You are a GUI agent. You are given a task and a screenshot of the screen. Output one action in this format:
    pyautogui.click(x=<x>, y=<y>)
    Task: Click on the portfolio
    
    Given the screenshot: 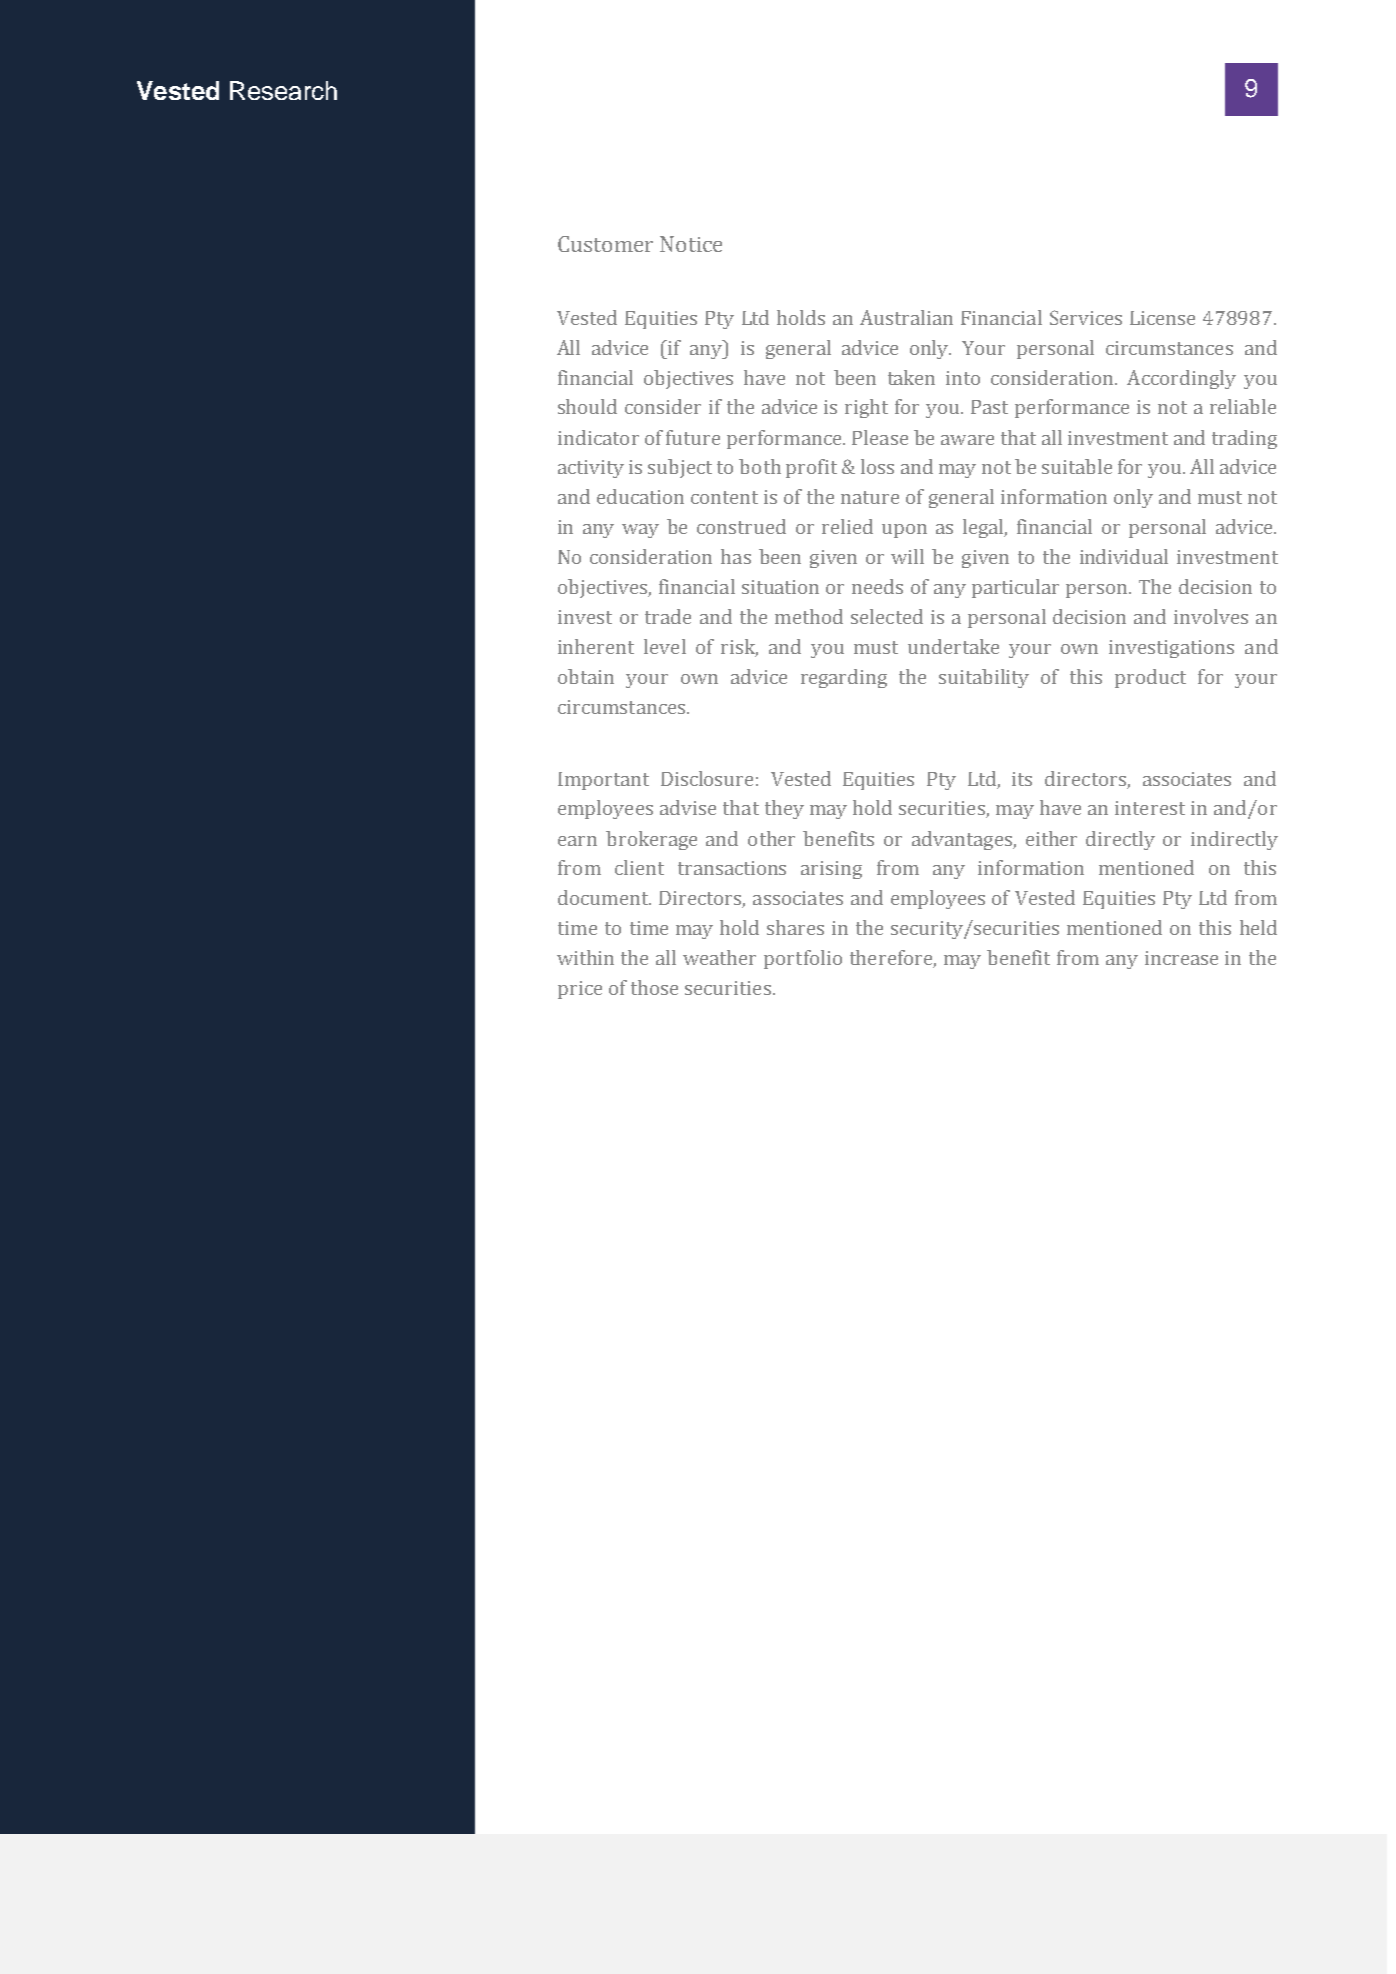 What is the action you would take?
    pyautogui.click(x=803, y=959)
